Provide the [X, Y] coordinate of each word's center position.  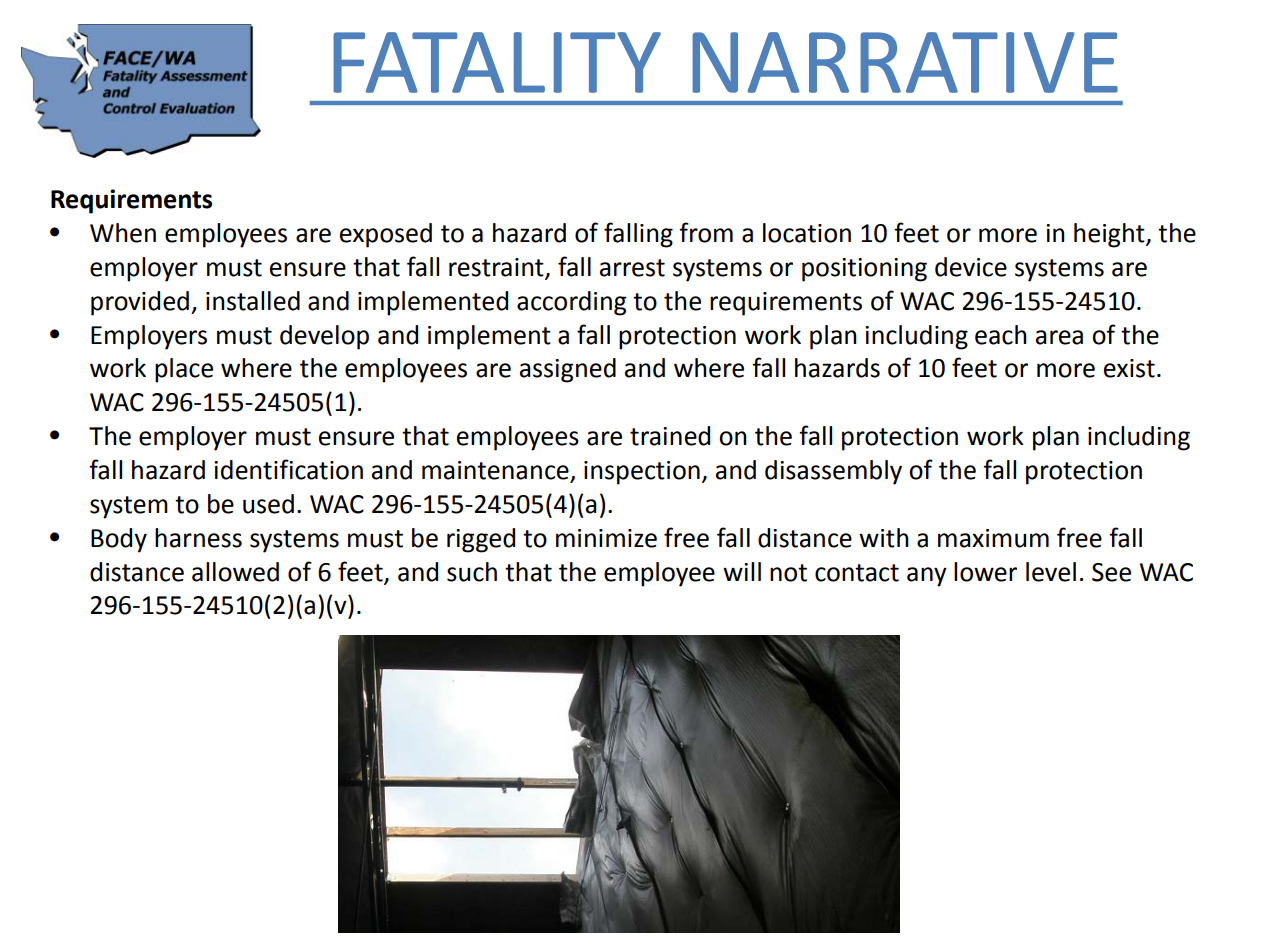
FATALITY [497, 62]
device [971, 267]
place [184, 370]
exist [1129, 368]
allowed [235, 572]
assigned [568, 370]
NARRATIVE [905, 62]
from [706, 232]
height [1110, 235]
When [123, 233]
